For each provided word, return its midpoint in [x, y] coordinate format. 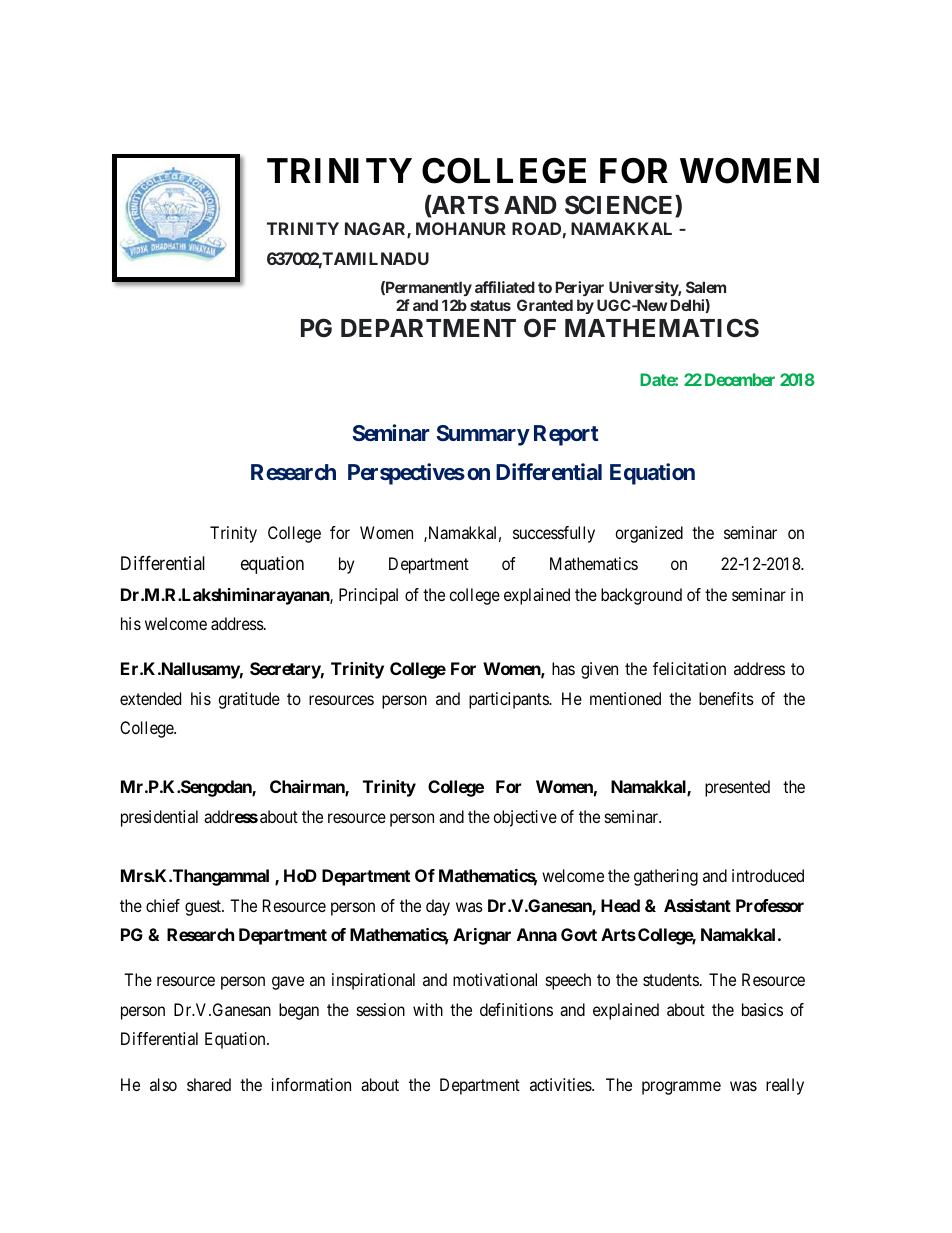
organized [649, 534]
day [438, 907]
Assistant [697, 905]
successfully [554, 534]
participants [509, 700]
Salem [706, 287]
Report [566, 435]
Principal [368, 596]
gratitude [249, 700]
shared [209, 1084]
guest [204, 908]
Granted [545, 305]
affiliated [505, 287]
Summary [483, 435]
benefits [726, 698]
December [740, 379]
